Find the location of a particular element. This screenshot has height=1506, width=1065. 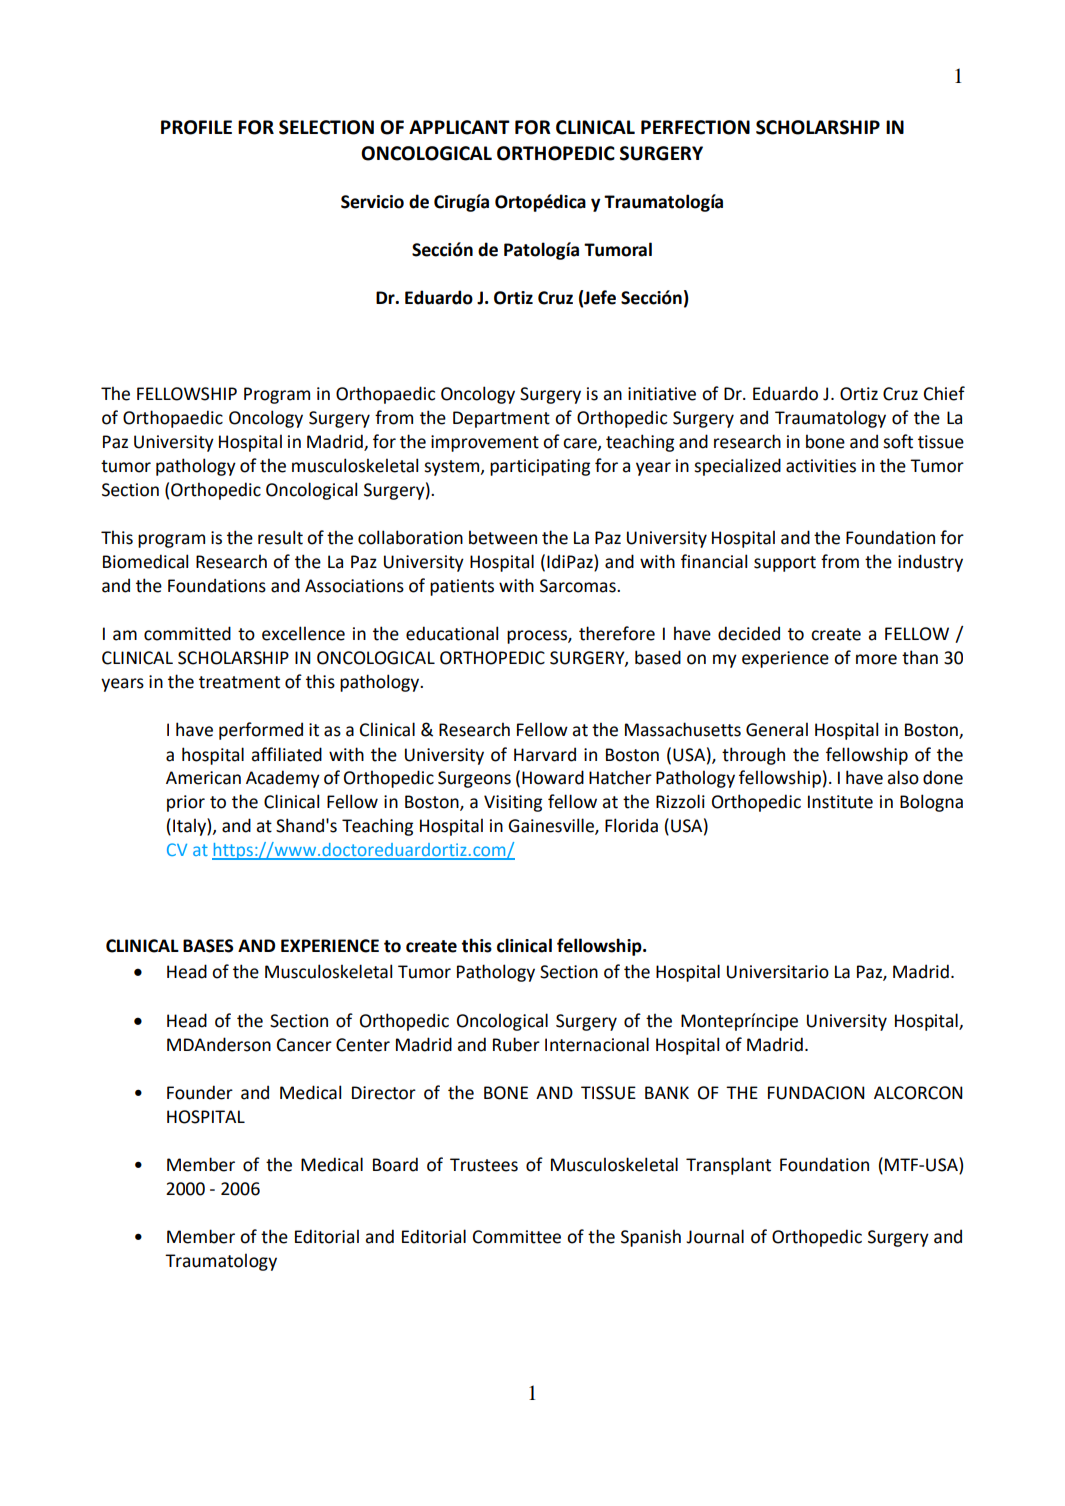

Board is located at coordinates (395, 1164).
